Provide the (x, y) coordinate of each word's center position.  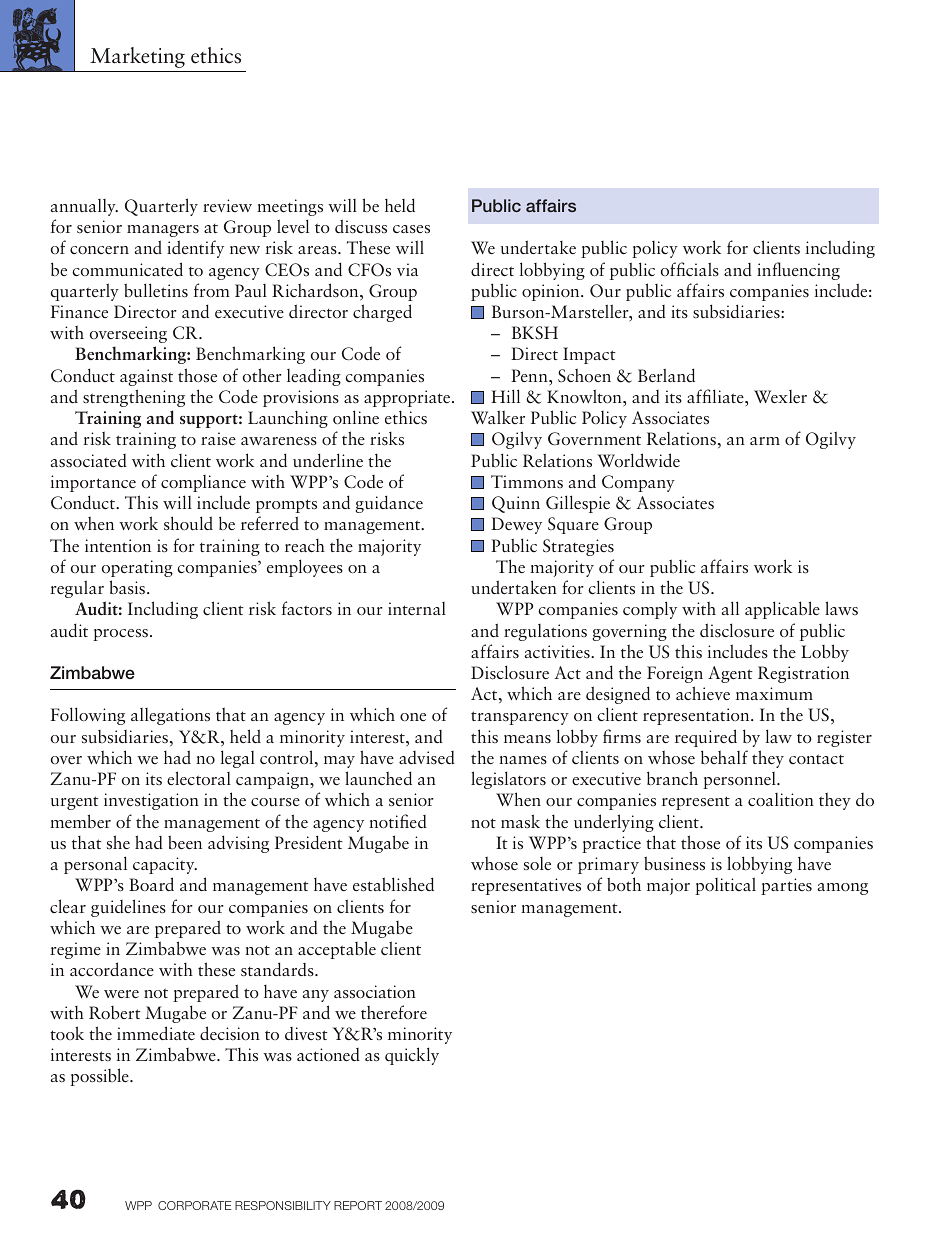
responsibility (283, 1205)
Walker (498, 417)
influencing (798, 271)
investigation (151, 801)
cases (411, 229)
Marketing (137, 57)
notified (398, 821)
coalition (781, 799)
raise (218, 439)
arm (765, 441)
